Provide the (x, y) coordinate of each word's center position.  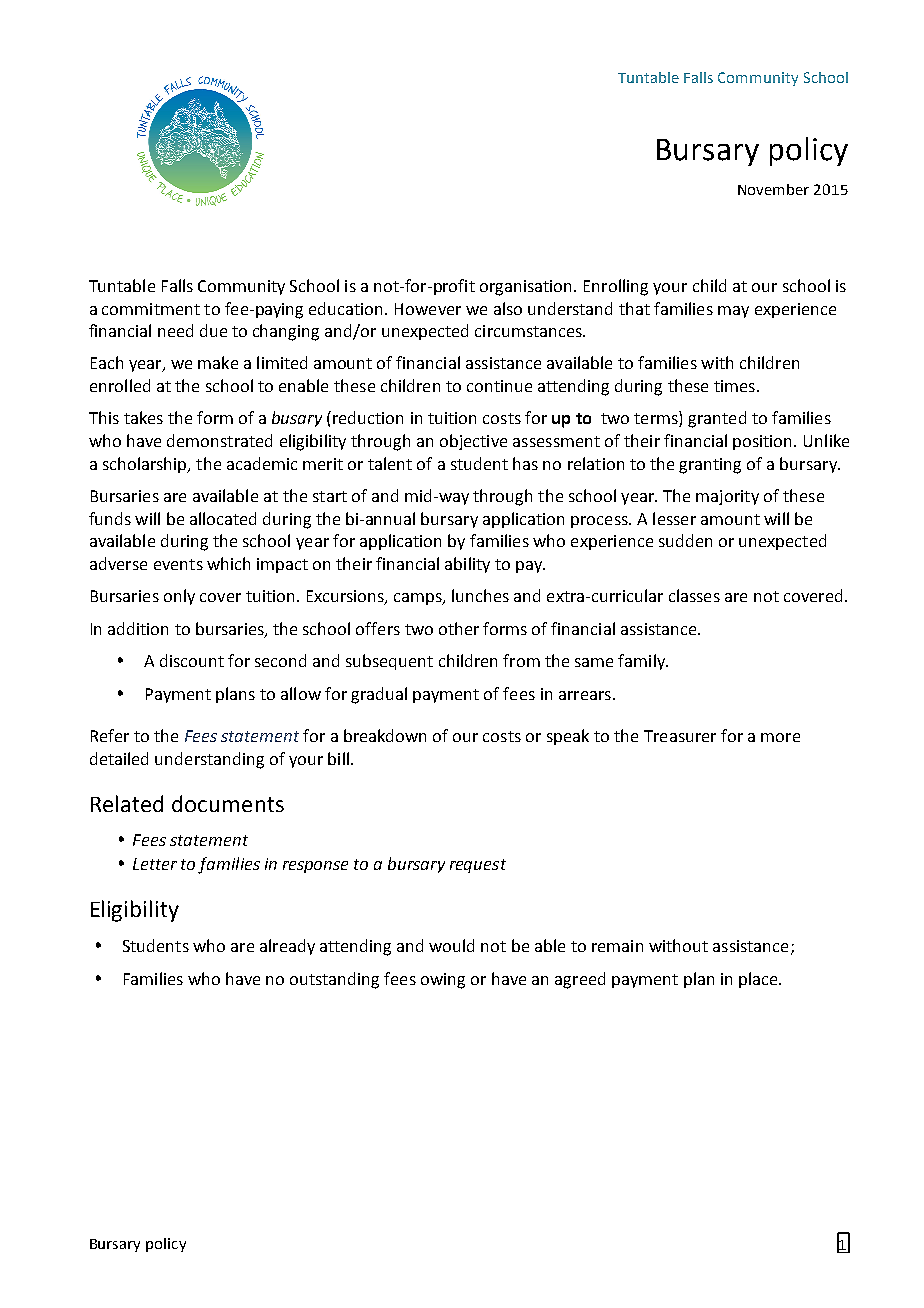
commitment (151, 309)
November (773, 189)
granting (710, 466)
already (287, 947)
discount (192, 660)
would (451, 945)
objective (473, 442)
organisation (527, 288)
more (780, 737)
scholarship (146, 465)
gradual (379, 695)
